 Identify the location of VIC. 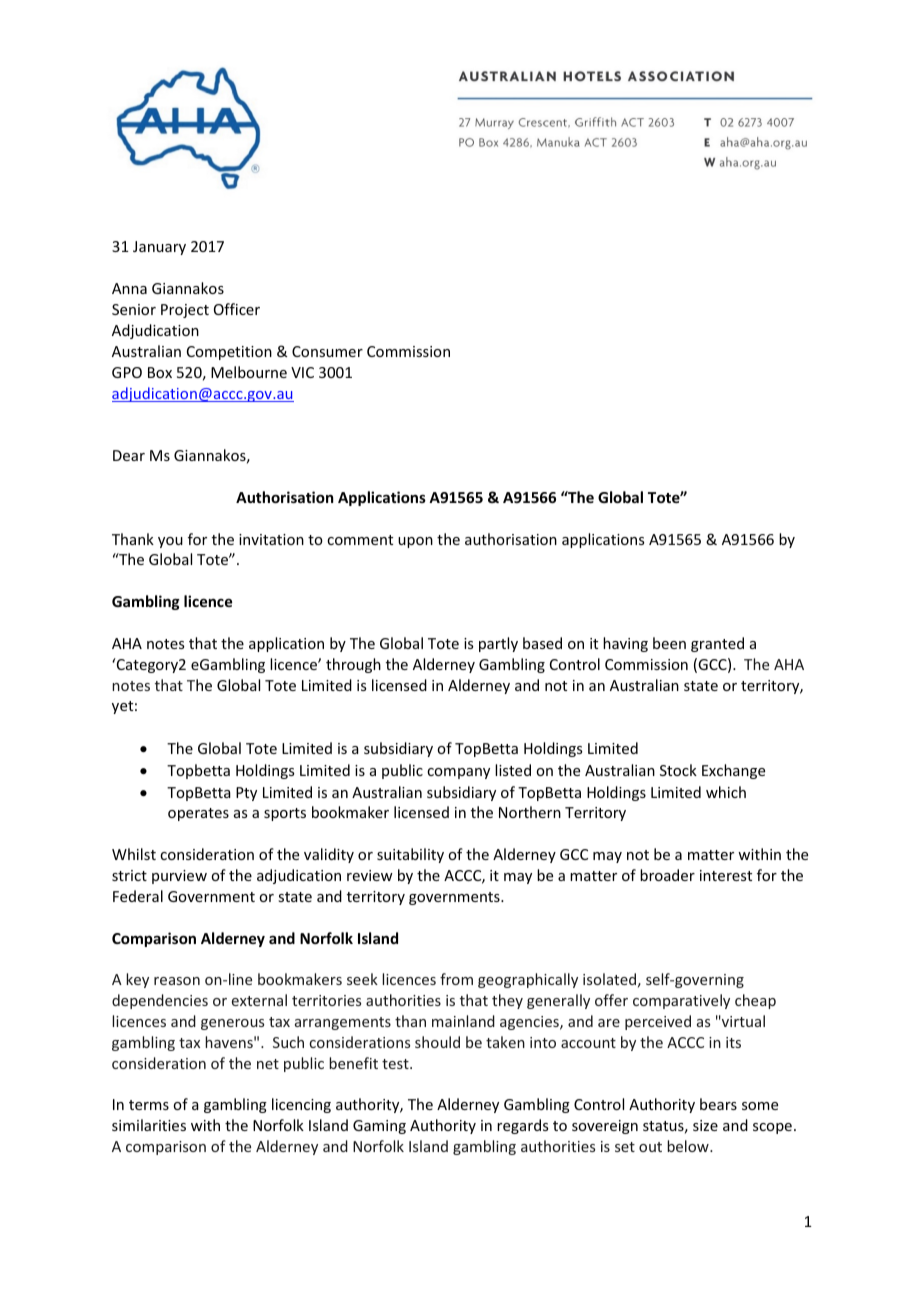
(302, 372).
